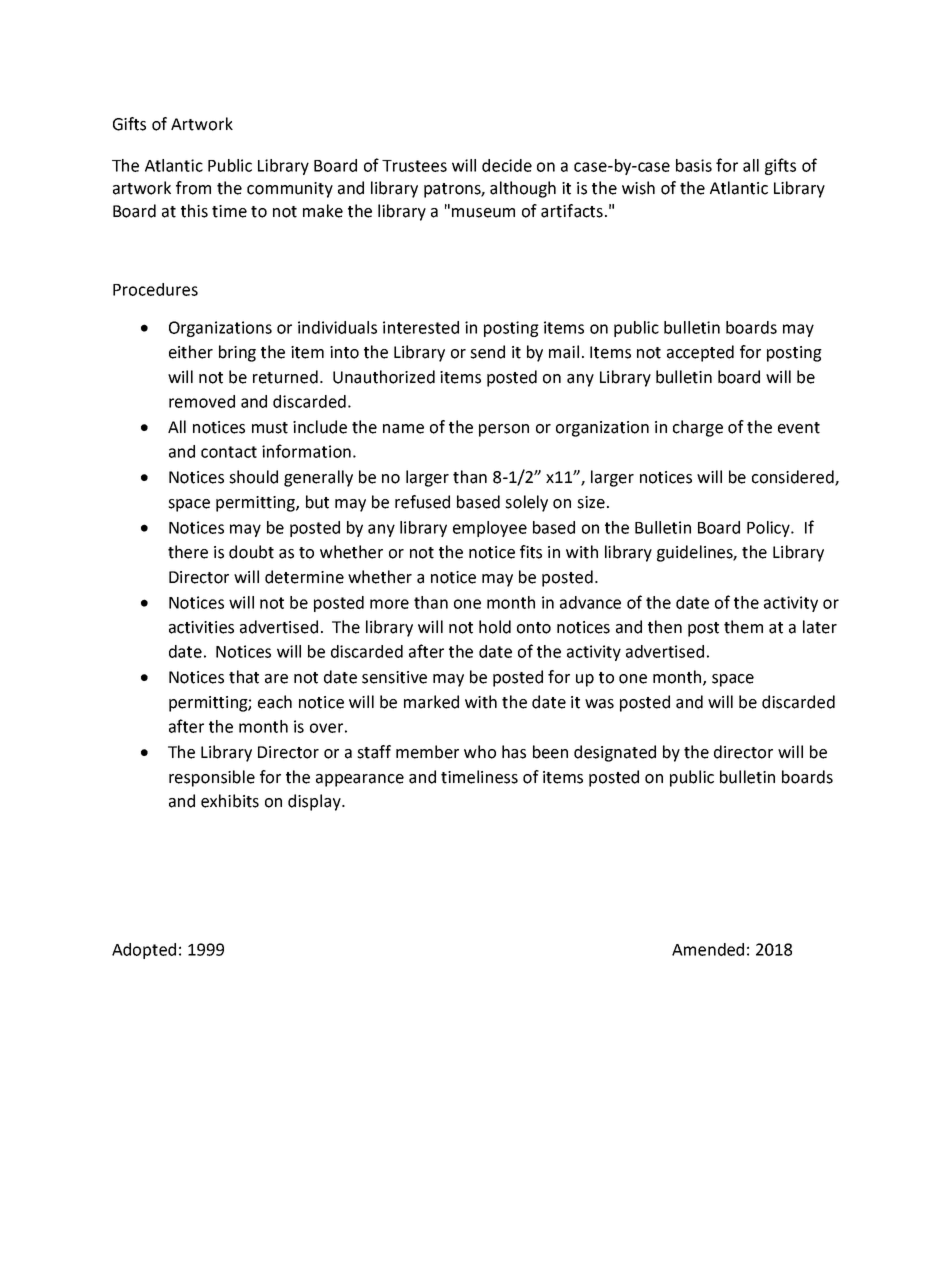 The height and width of the document is (1272, 952). What do you see at coordinates (504, 430) in the document?
I see `person` at bounding box center [504, 430].
